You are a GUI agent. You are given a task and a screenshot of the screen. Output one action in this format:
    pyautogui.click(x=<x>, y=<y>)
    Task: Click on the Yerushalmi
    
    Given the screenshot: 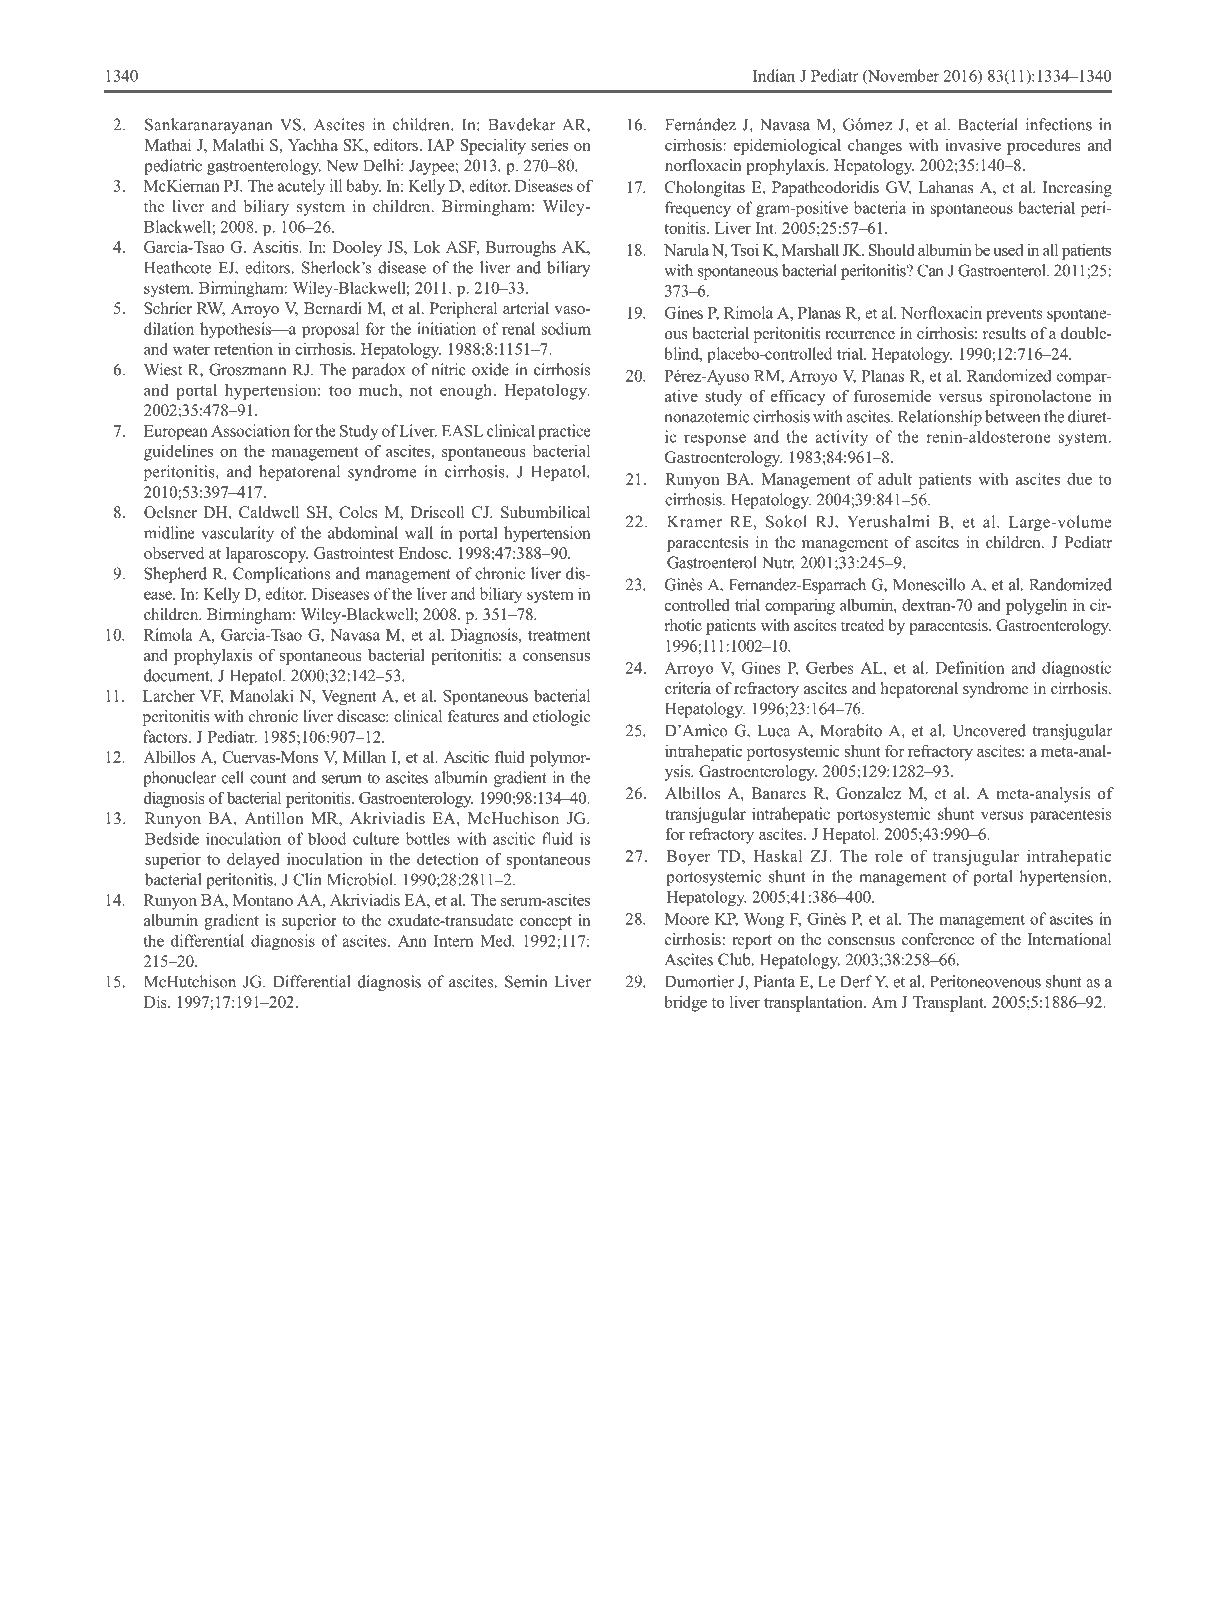 What is the action you would take?
    pyautogui.click(x=888, y=521)
